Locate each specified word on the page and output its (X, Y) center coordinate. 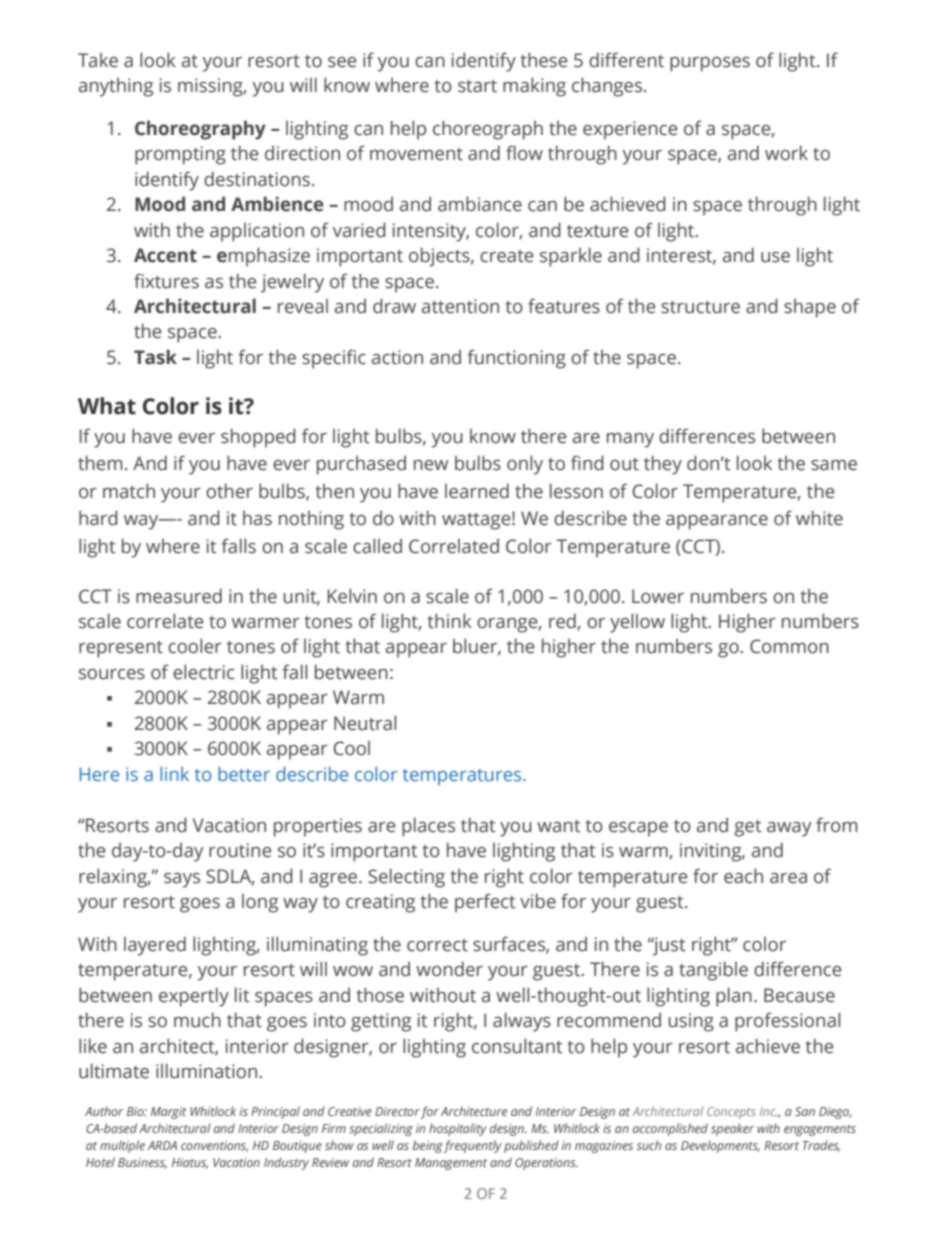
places (428, 827)
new (431, 465)
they (663, 465)
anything (116, 87)
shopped (258, 438)
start (477, 86)
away (789, 829)
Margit (169, 1113)
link (174, 774)
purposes (710, 64)
